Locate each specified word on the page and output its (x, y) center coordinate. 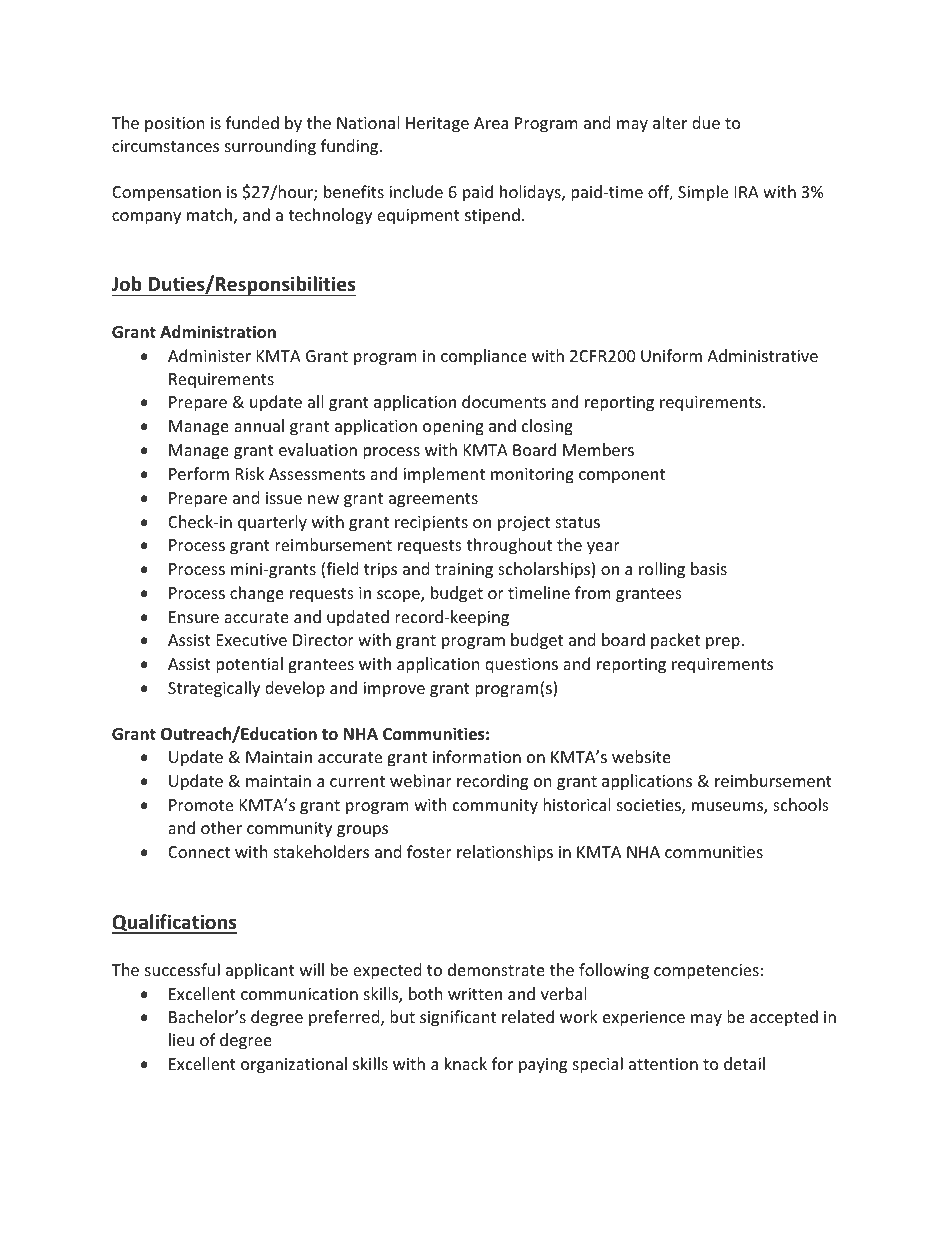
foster (429, 851)
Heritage (437, 125)
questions (521, 666)
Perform (199, 473)
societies (650, 806)
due (706, 122)
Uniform (671, 355)
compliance (484, 357)
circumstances (165, 146)
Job (126, 284)
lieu (181, 1039)
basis (709, 568)
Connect (199, 852)
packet (675, 641)
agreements (433, 500)
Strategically (214, 689)
